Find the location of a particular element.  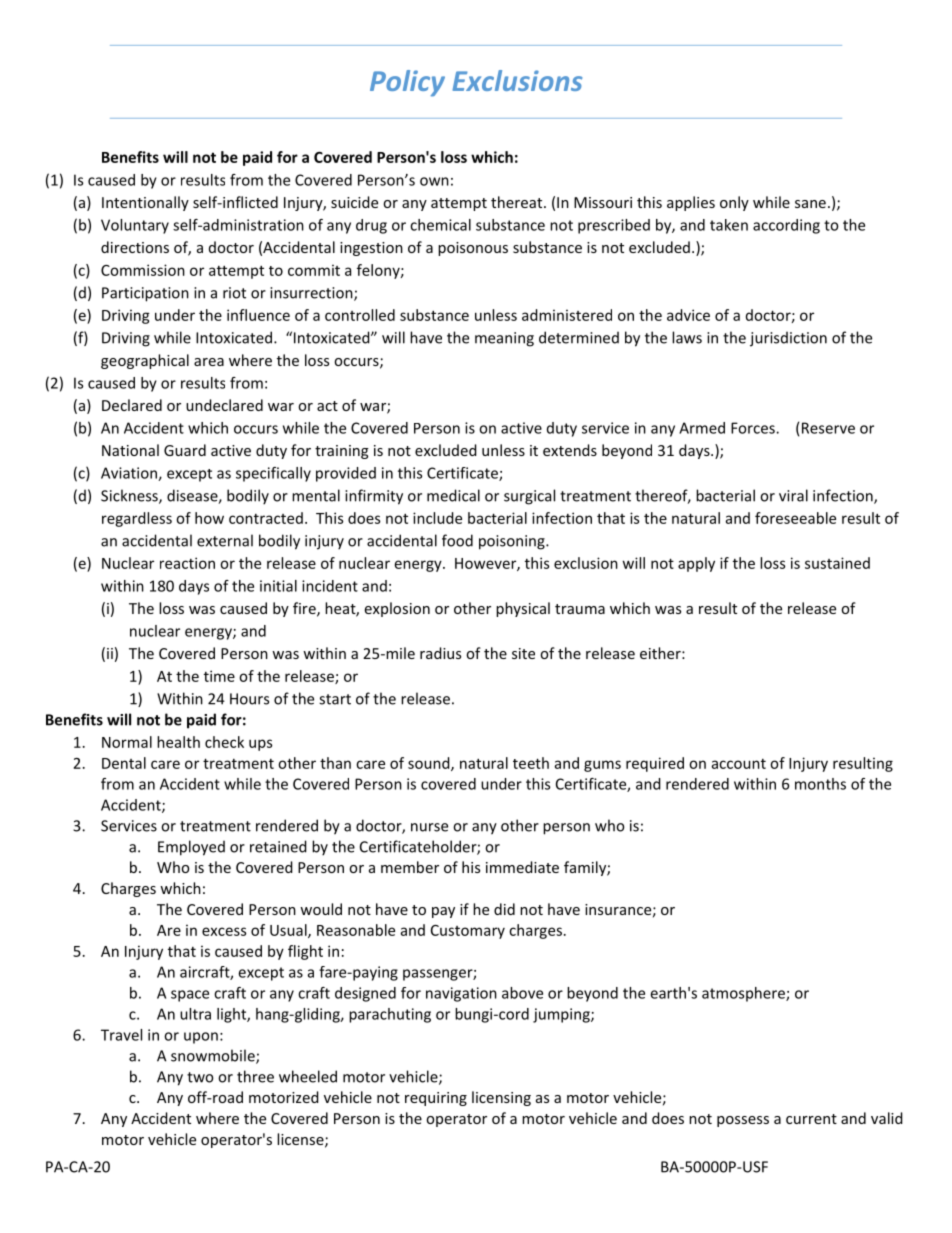

months is located at coordinates (820, 784).
